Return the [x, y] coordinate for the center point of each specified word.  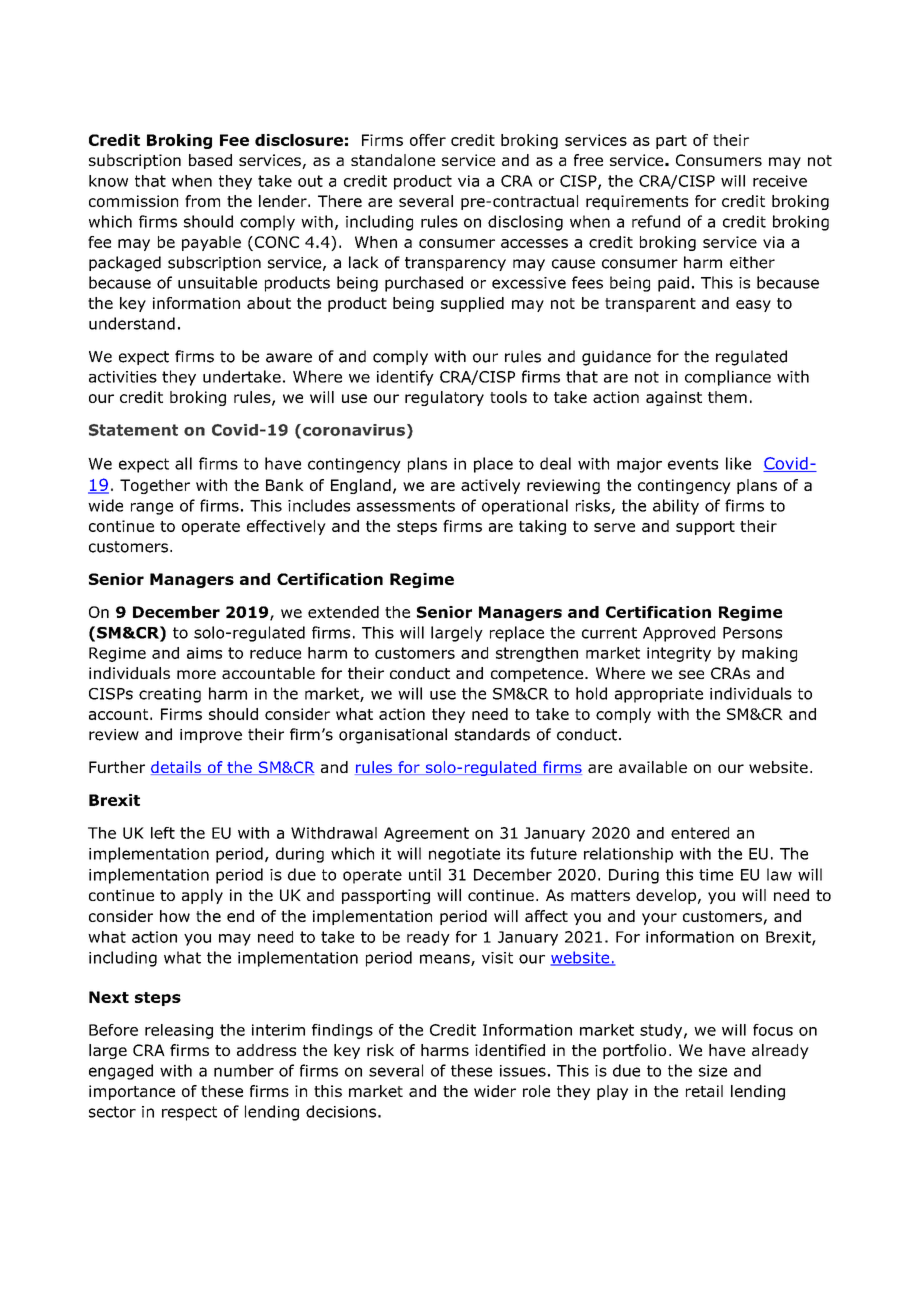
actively [490, 486]
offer [428, 140]
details [177, 768]
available [653, 767]
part [671, 142]
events [693, 464]
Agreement [426, 834]
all [183, 463]
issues [523, 1071]
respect [189, 1113]
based [210, 160]
